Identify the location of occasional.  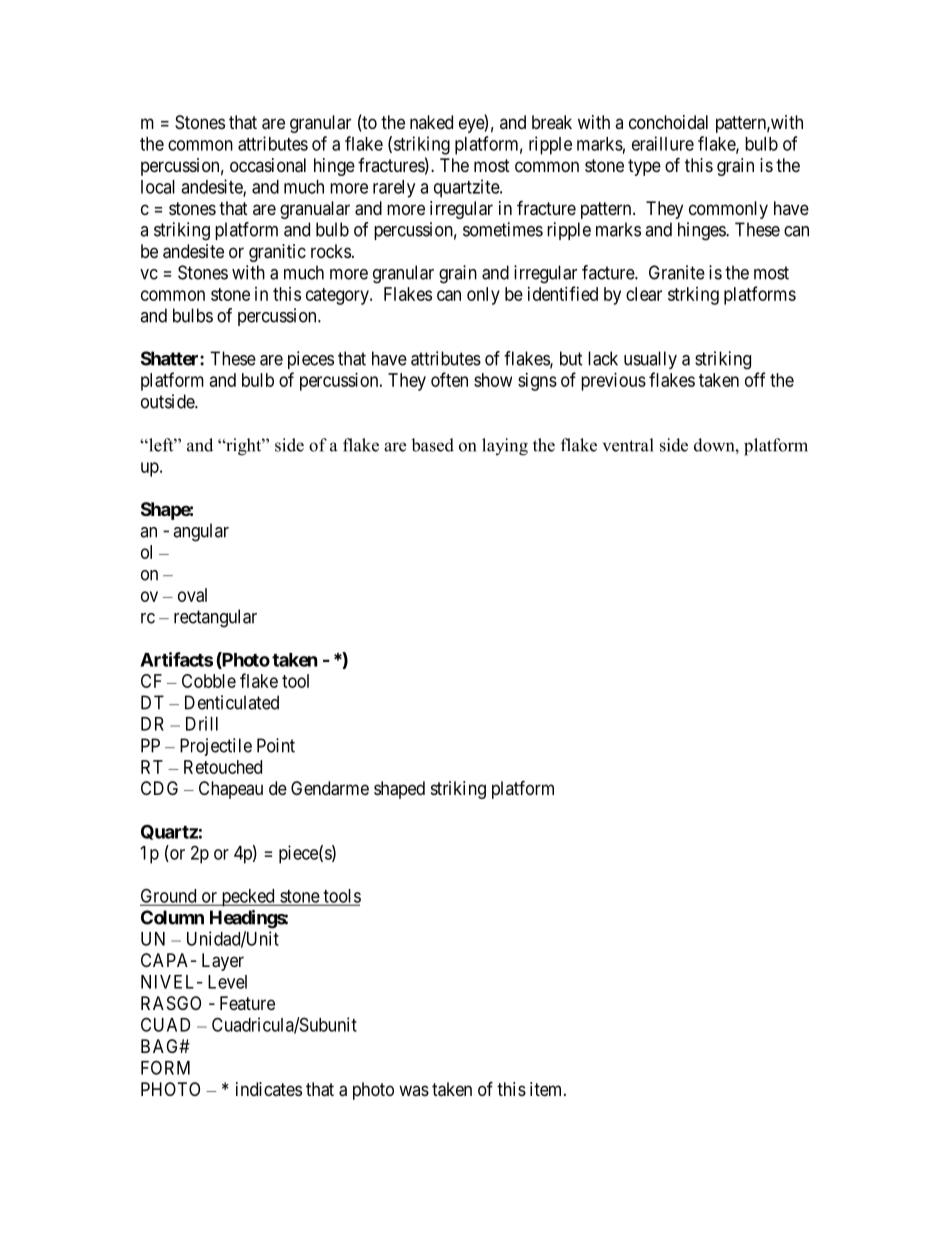
(268, 165).
